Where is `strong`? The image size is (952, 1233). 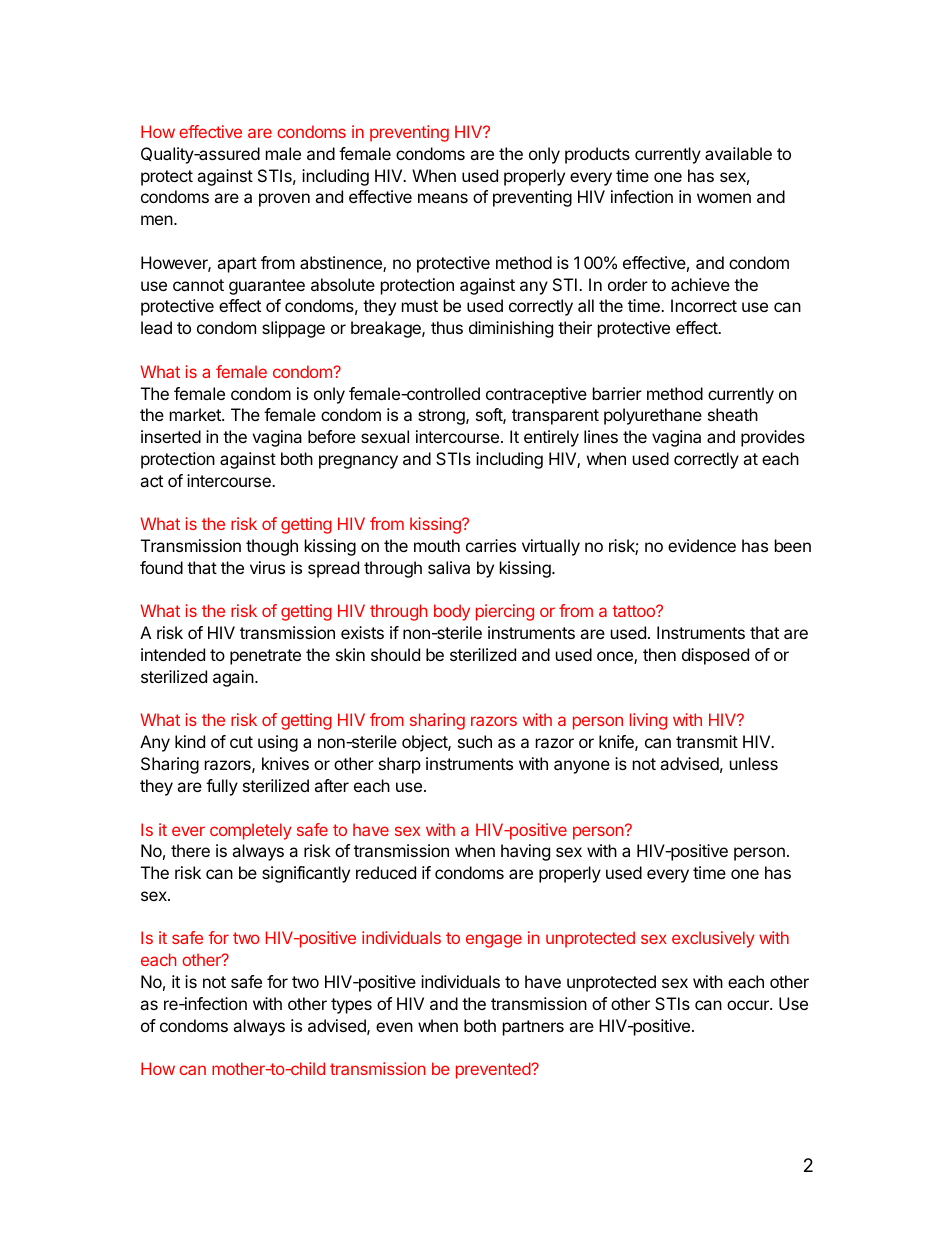 strong is located at coordinates (442, 417).
